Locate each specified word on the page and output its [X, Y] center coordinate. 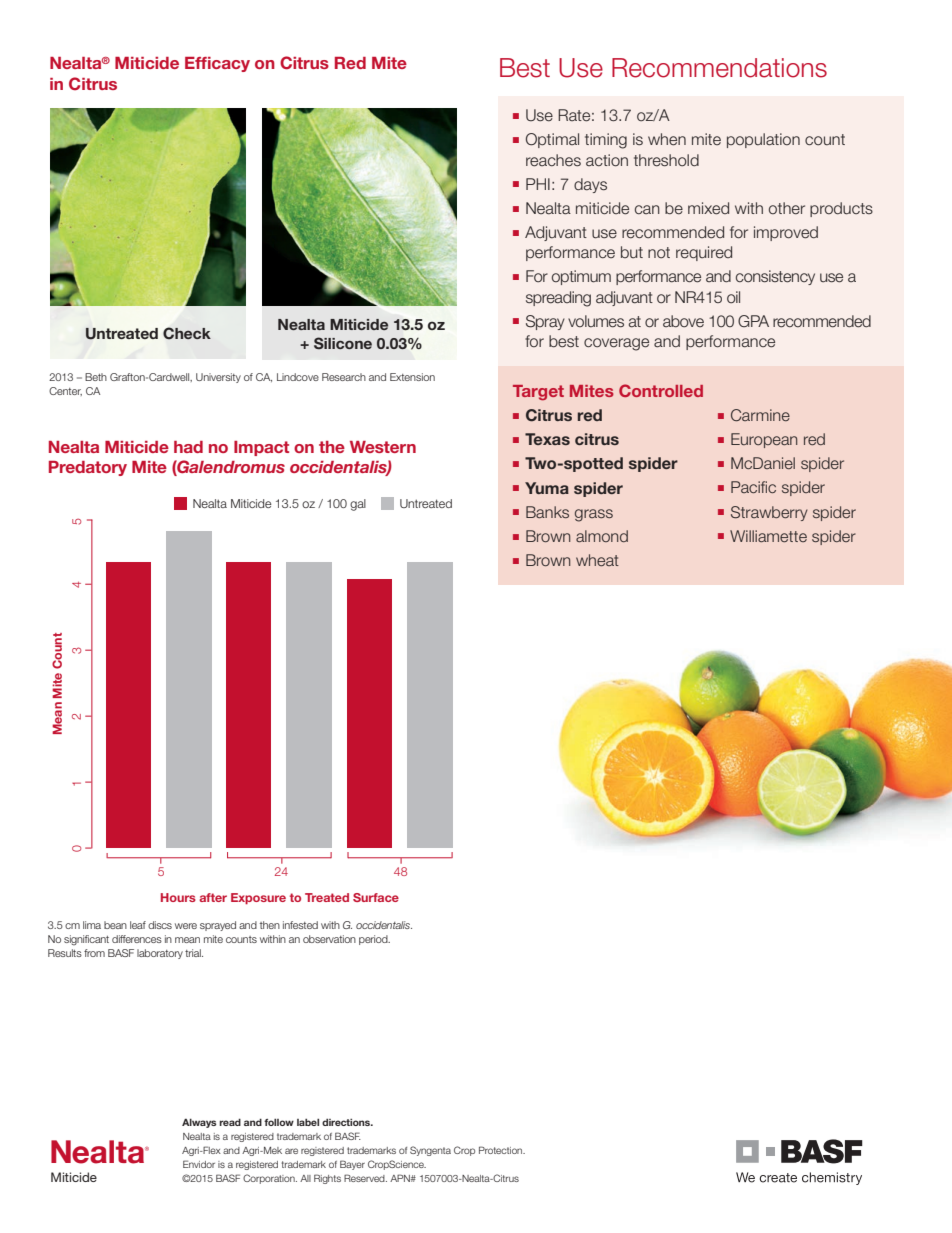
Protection [502, 1150]
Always [199, 1123]
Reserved [365, 1178]
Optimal [552, 140]
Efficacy [217, 64]
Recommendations [719, 68]
